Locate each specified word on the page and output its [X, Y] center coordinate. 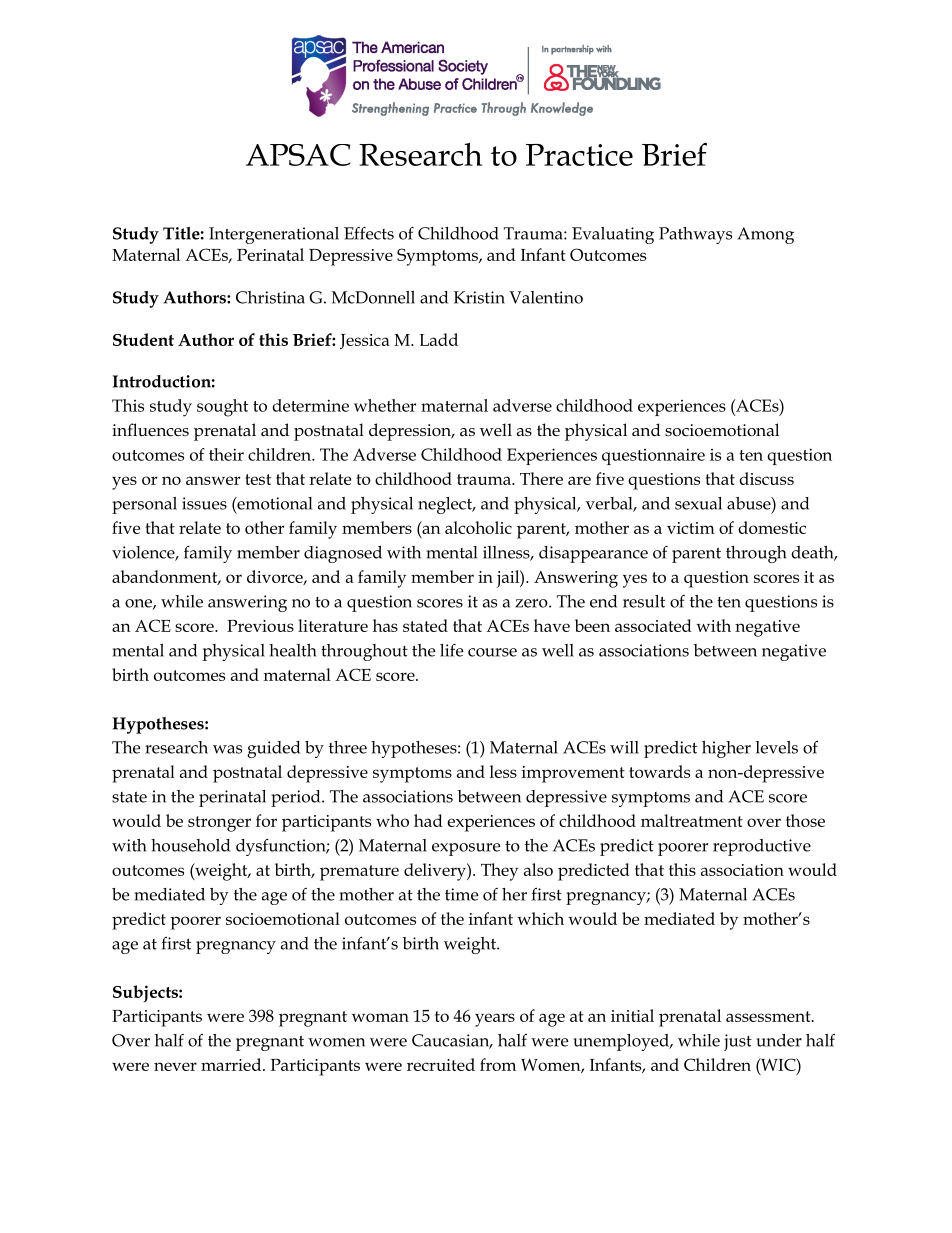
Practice [579, 155]
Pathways [695, 235]
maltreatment [692, 820]
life [452, 650]
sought [222, 408]
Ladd [438, 339]
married [232, 1064]
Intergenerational [274, 235]
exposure [466, 849]
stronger [219, 824]
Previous [260, 626]
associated [653, 625]
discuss [766, 478]
